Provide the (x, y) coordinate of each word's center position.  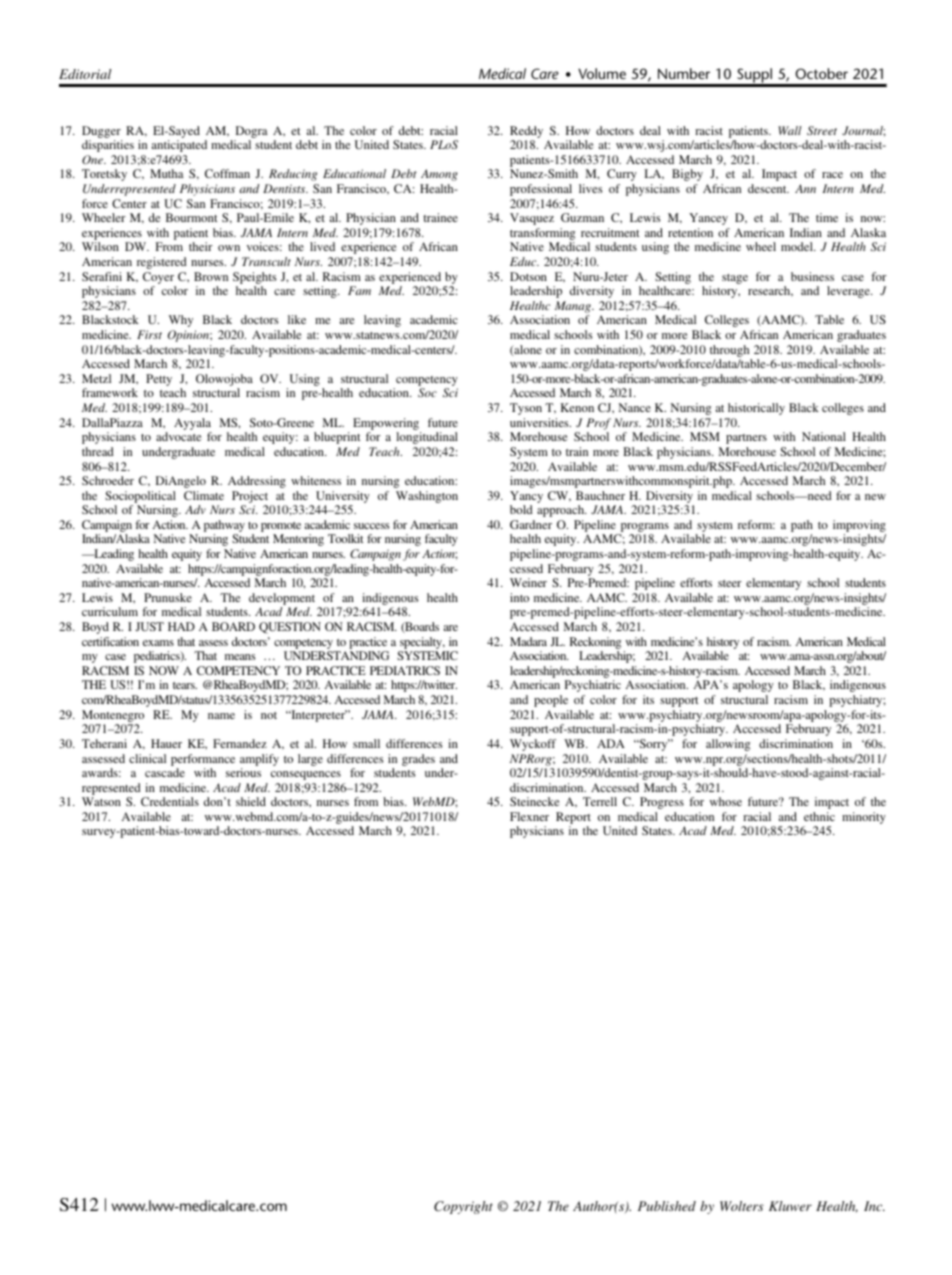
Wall (790, 130)
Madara (528, 641)
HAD (181, 626)
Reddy (526, 132)
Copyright (463, 1207)
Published (667, 1206)
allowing (728, 745)
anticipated (179, 146)
